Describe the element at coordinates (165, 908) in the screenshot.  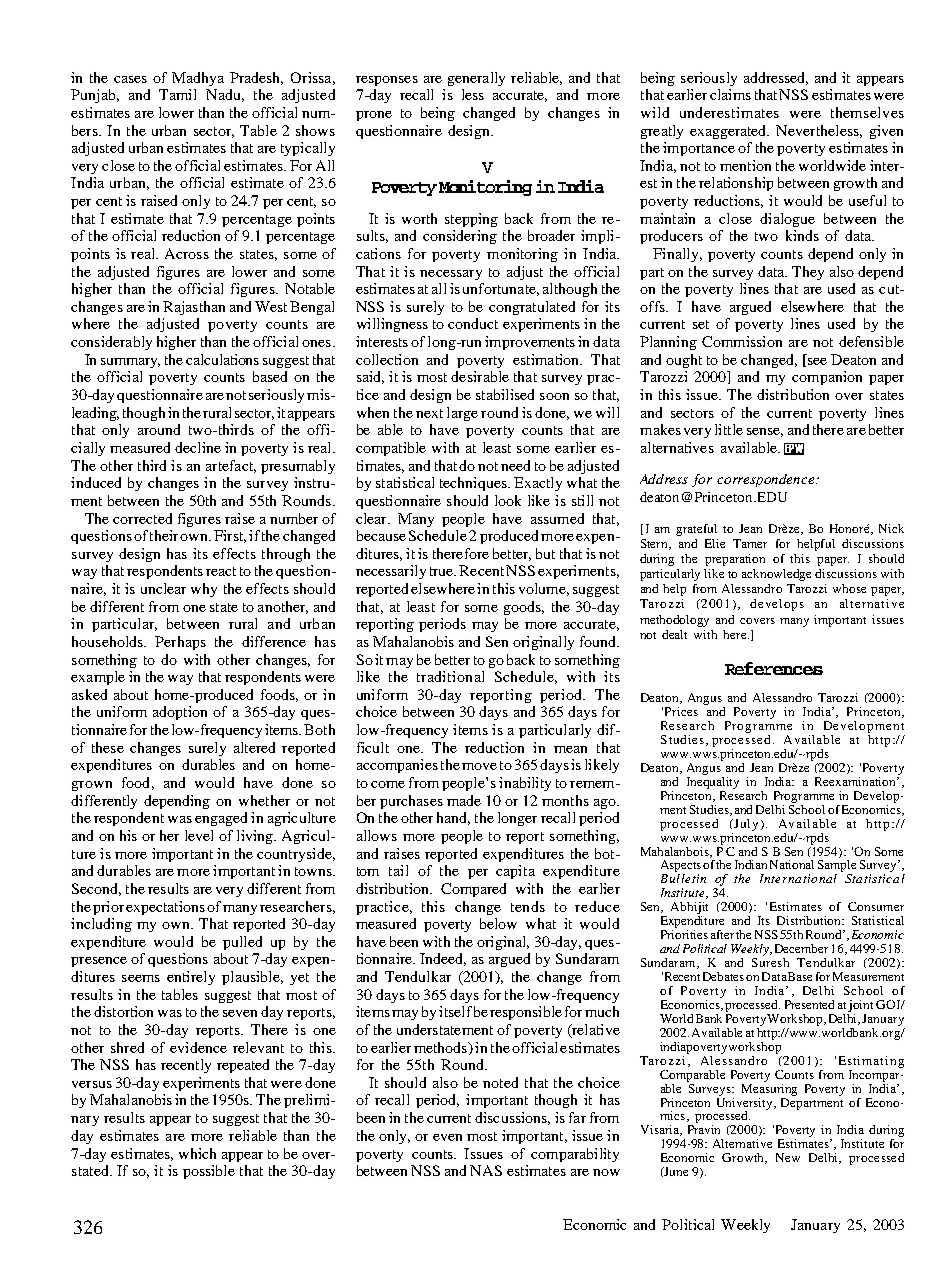
I see `expectations` at that location.
